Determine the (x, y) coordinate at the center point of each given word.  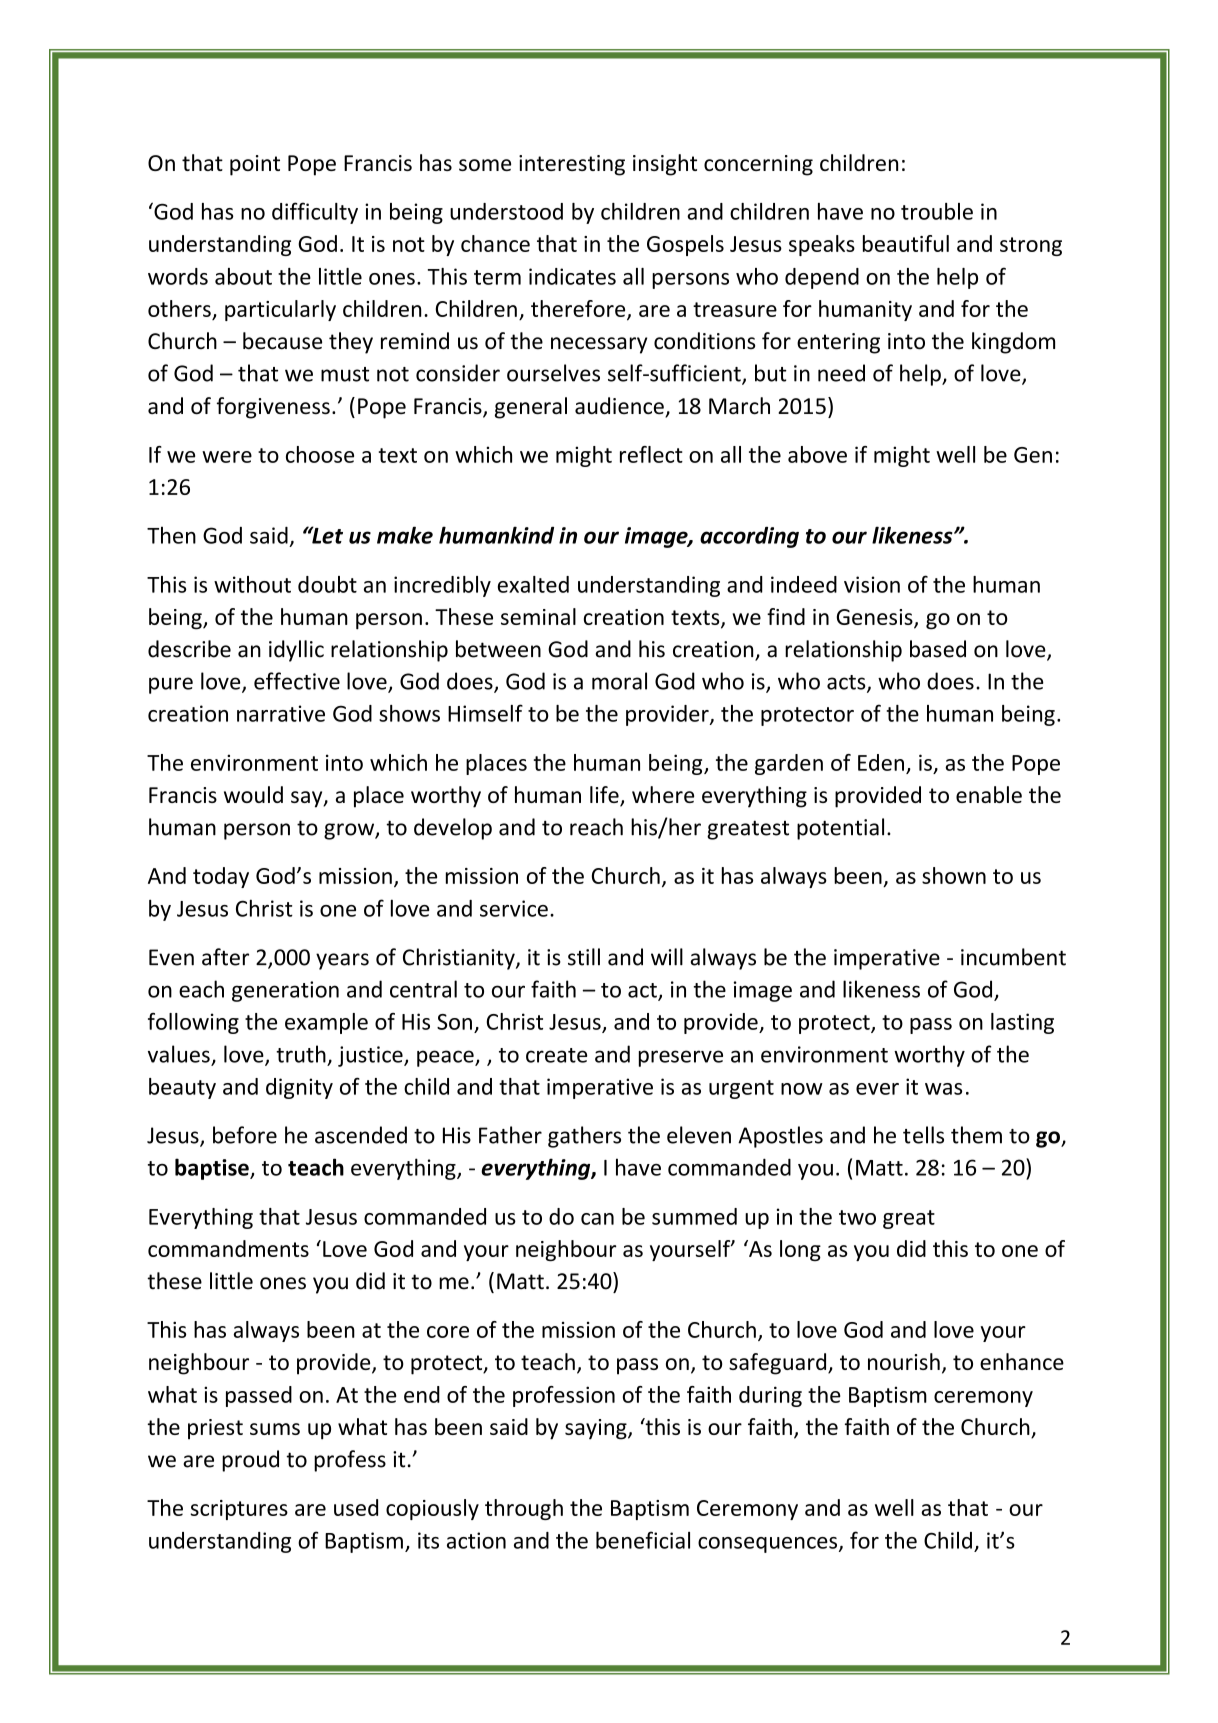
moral (619, 681)
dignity (299, 1088)
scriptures (239, 1510)
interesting (572, 165)
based (938, 649)
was (943, 1089)
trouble (937, 211)
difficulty (315, 213)
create (556, 1055)
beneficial (643, 1540)
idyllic (296, 651)
